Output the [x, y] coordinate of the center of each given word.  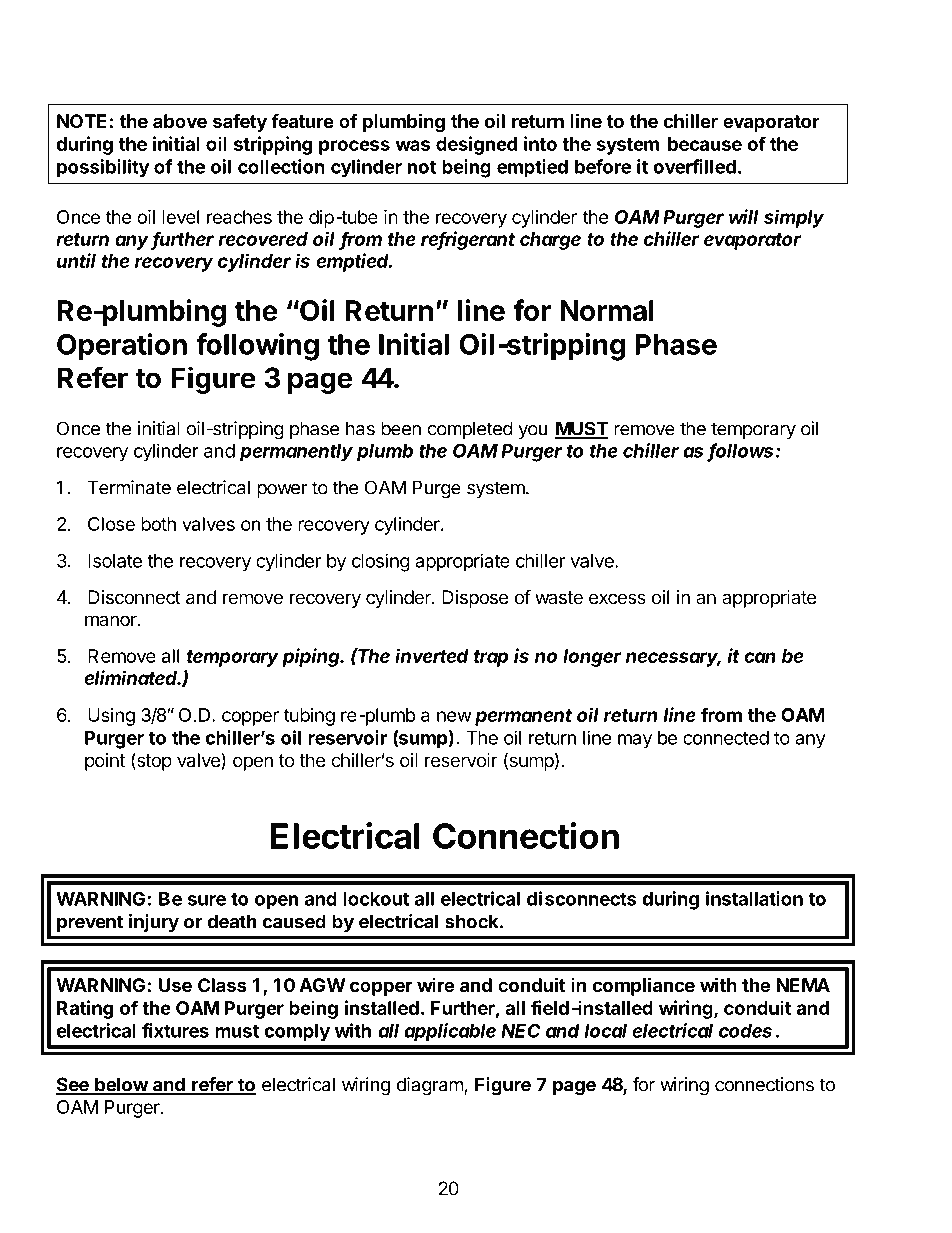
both [158, 524]
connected [726, 738]
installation [754, 898]
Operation [122, 347]
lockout [376, 899]
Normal [607, 310]
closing [381, 562]
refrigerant [468, 240]
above [180, 121]
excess [617, 599]
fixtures [175, 1030]
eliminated [132, 677]
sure [207, 900]
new [454, 716]
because [705, 144]
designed [476, 145]
